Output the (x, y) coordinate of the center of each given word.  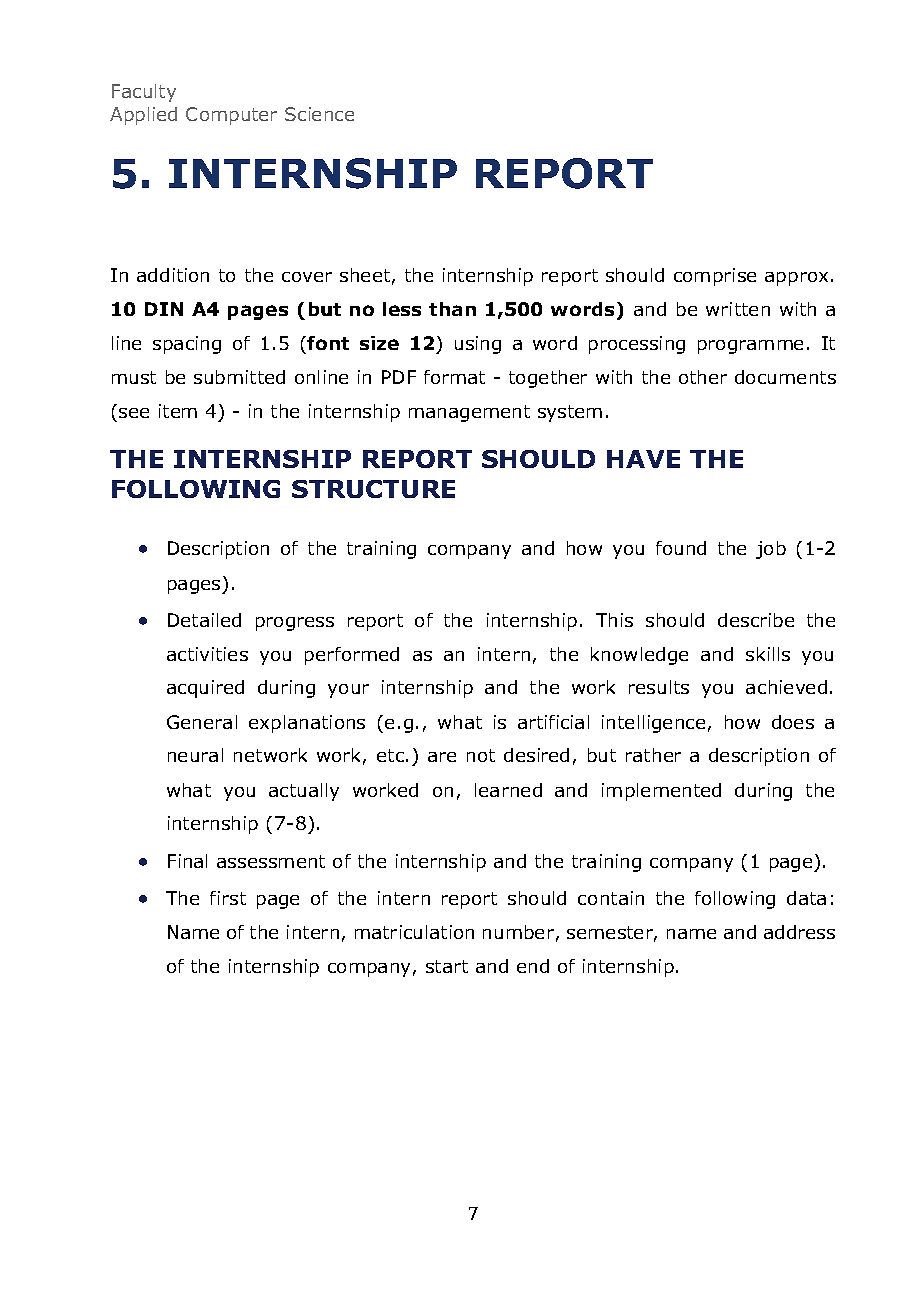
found (681, 548)
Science (319, 114)
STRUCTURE (373, 489)
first (228, 898)
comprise (715, 277)
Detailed (204, 620)
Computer (231, 116)
